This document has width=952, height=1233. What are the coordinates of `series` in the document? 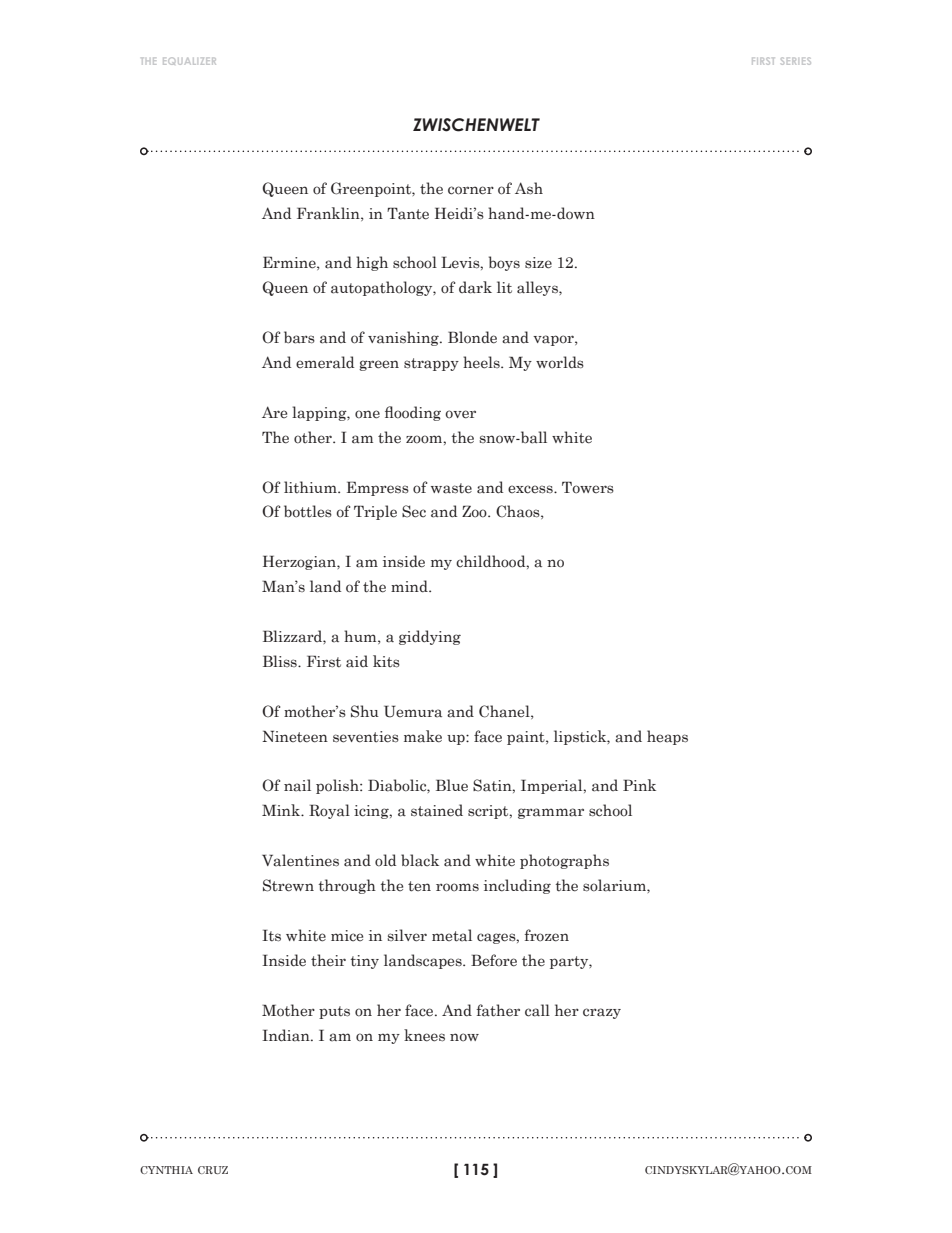 It's located at (796, 61).
